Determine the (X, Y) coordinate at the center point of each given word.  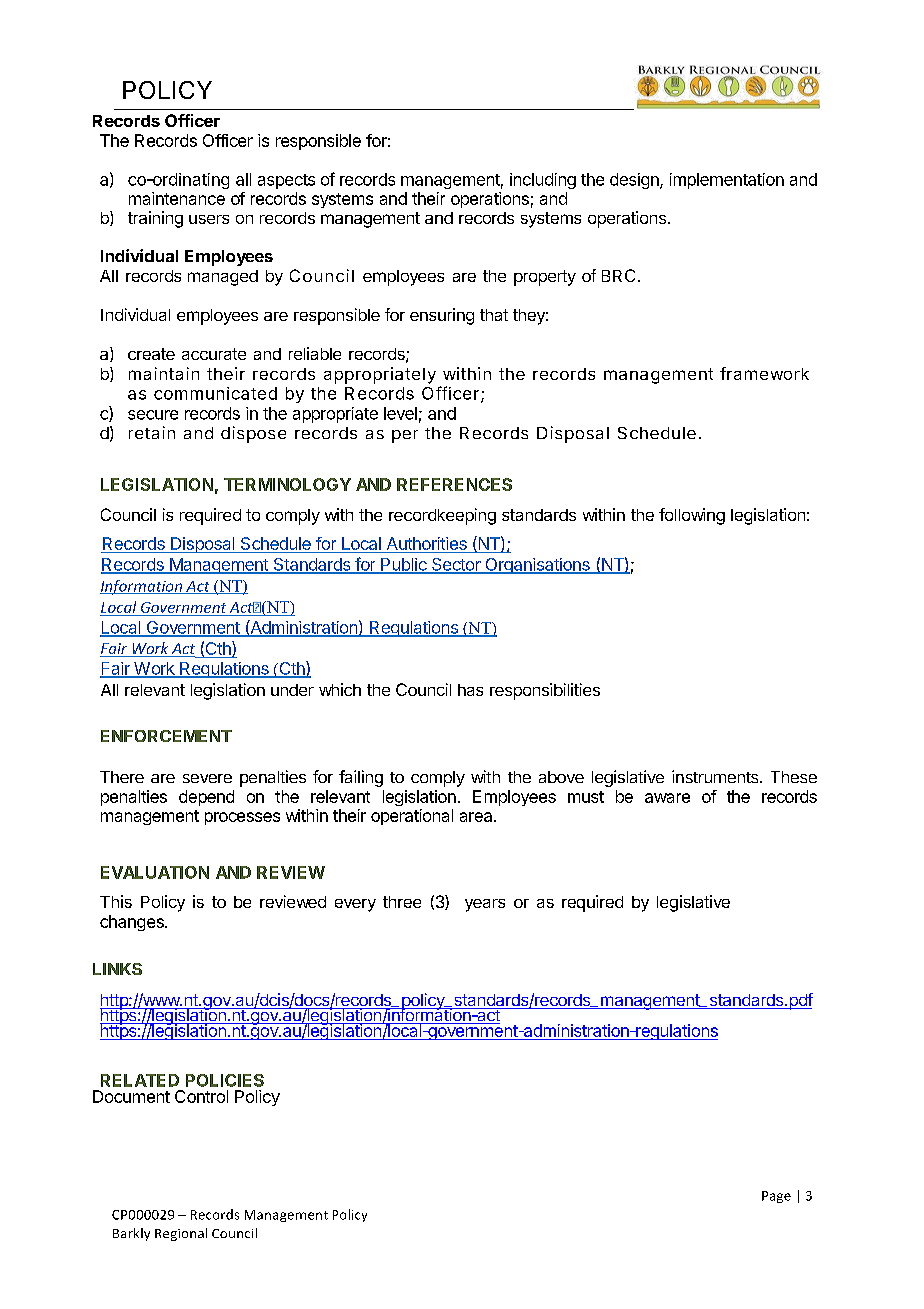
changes (133, 923)
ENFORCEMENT (166, 736)
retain (152, 432)
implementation (727, 181)
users (209, 219)
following (692, 516)
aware (667, 798)
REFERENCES (454, 484)
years (485, 905)
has (470, 690)
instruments (716, 776)
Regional (181, 1234)
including (543, 181)
